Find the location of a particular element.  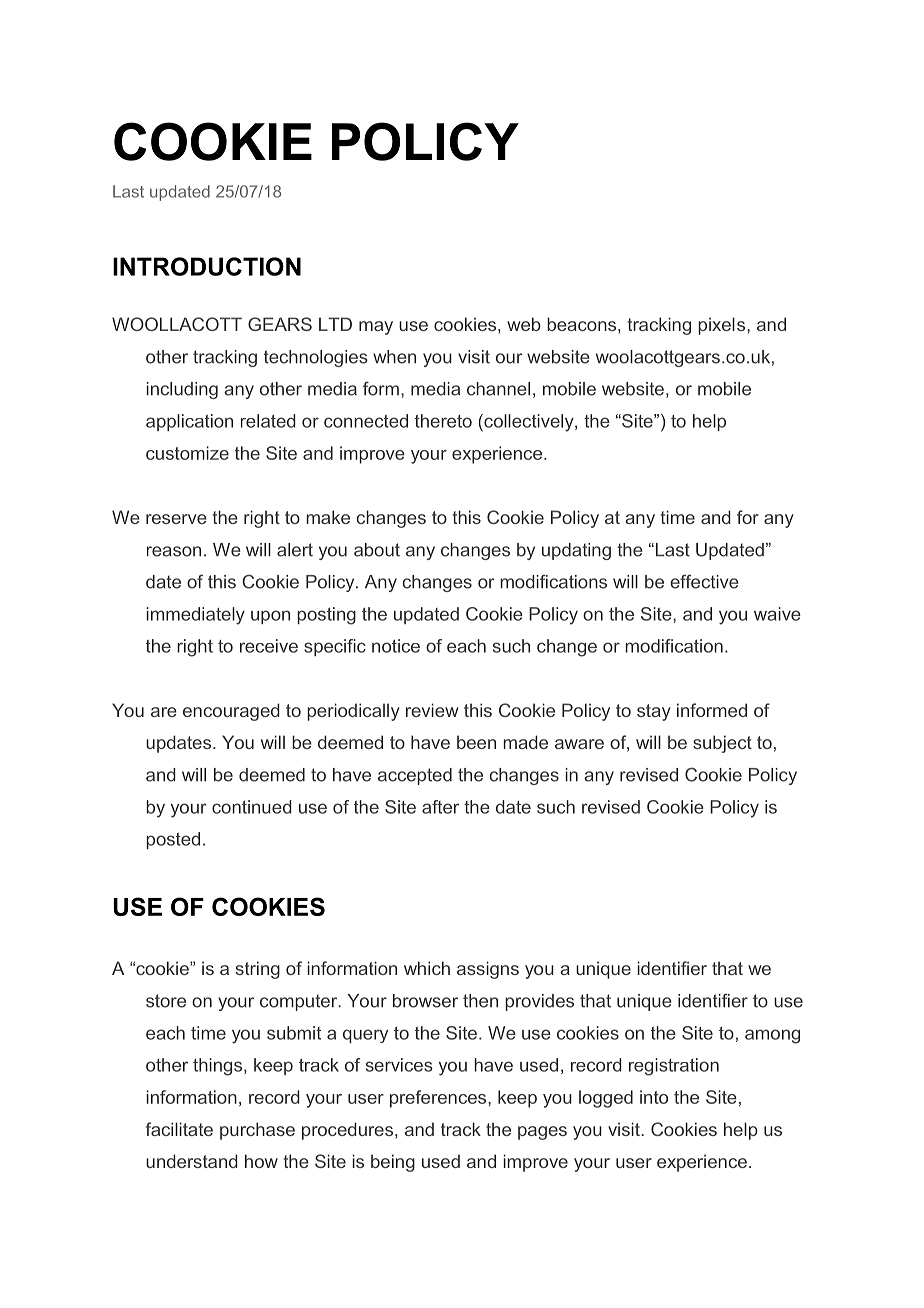

preferences is located at coordinates (439, 1099).
